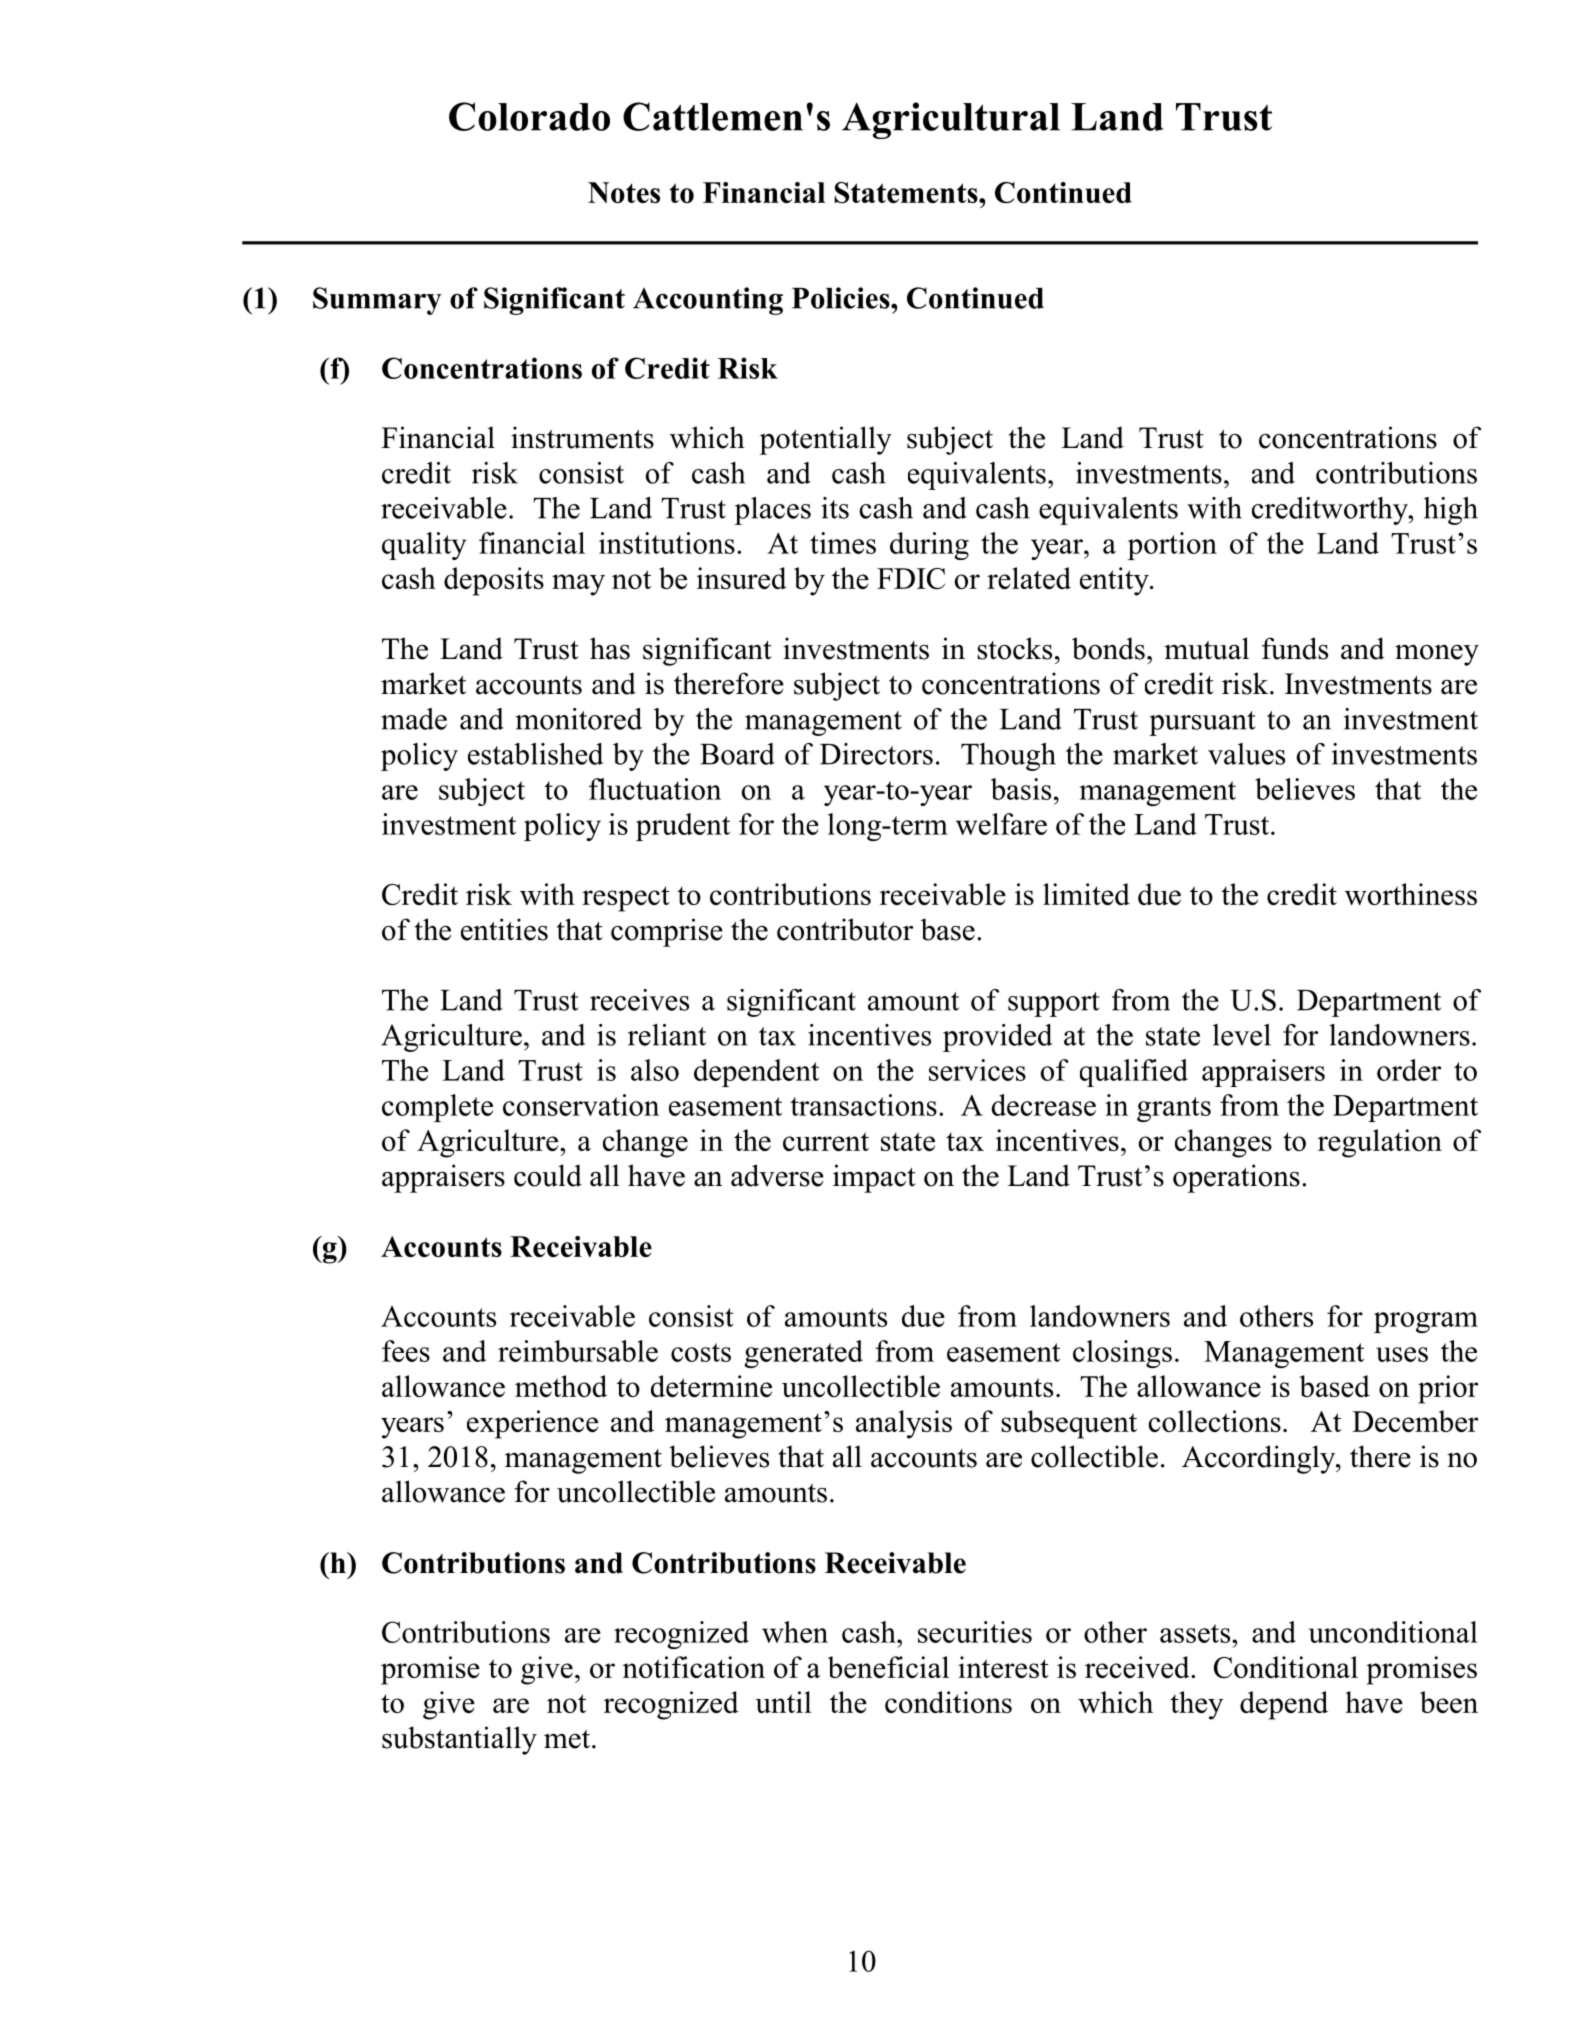 The image size is (1572, 2034). What do you see at coordinates (863, 1105) in the page?
I see `transactions` at bounding box center [863, 1105].
